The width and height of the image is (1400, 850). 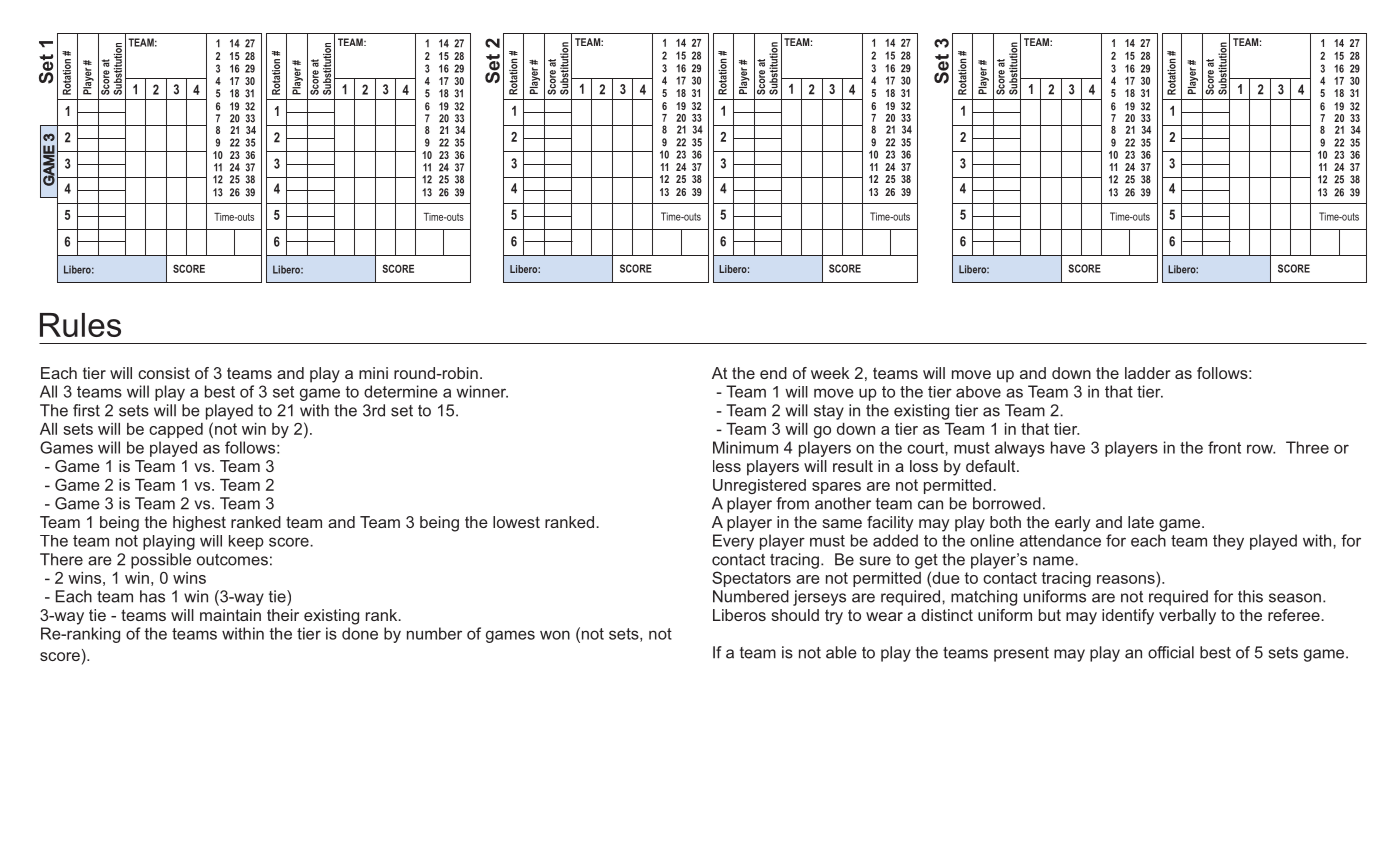 I want to click on week, so click(x=830, y=373).
